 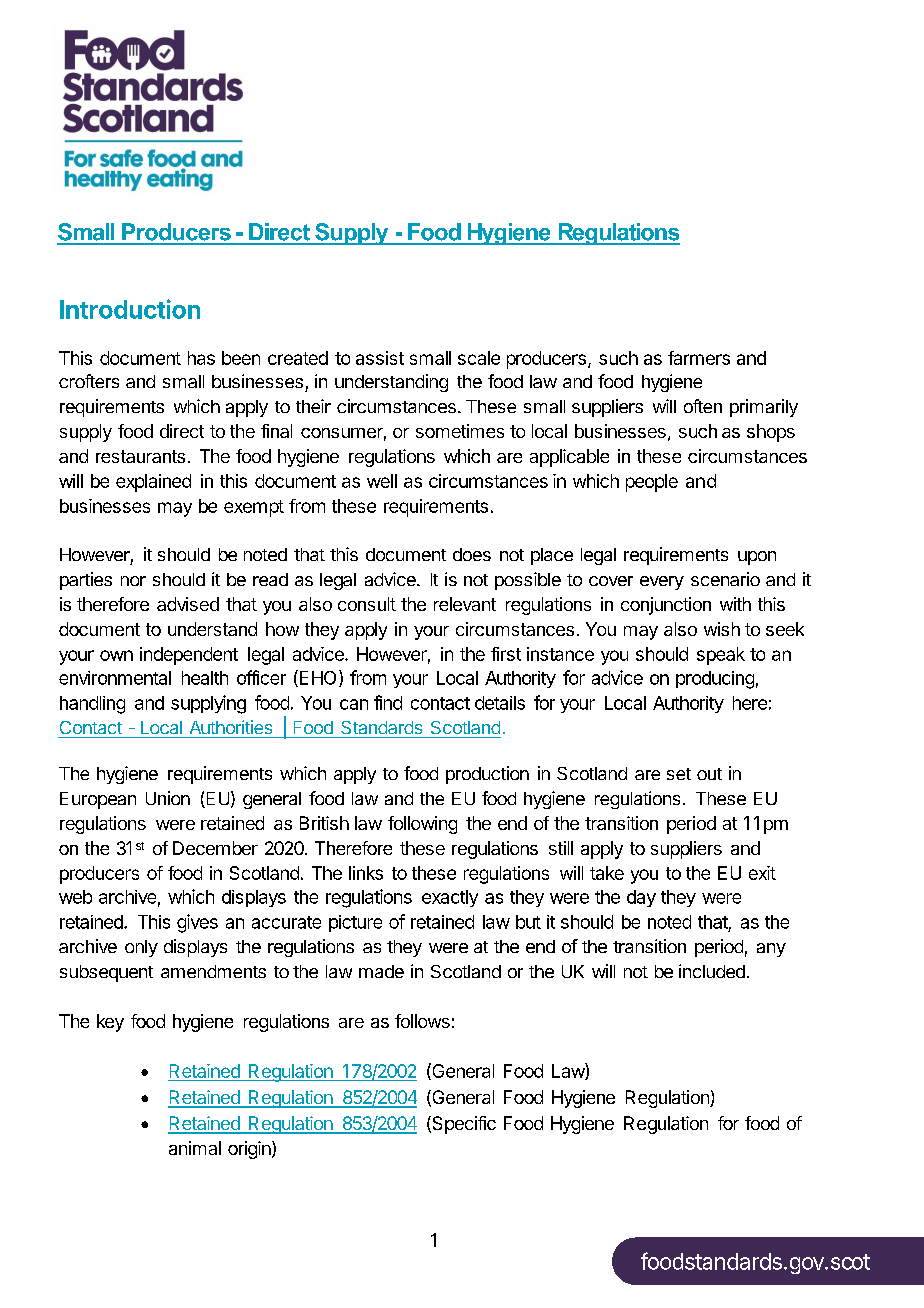 I want to click on animal, so click(x=195, y=1148).
